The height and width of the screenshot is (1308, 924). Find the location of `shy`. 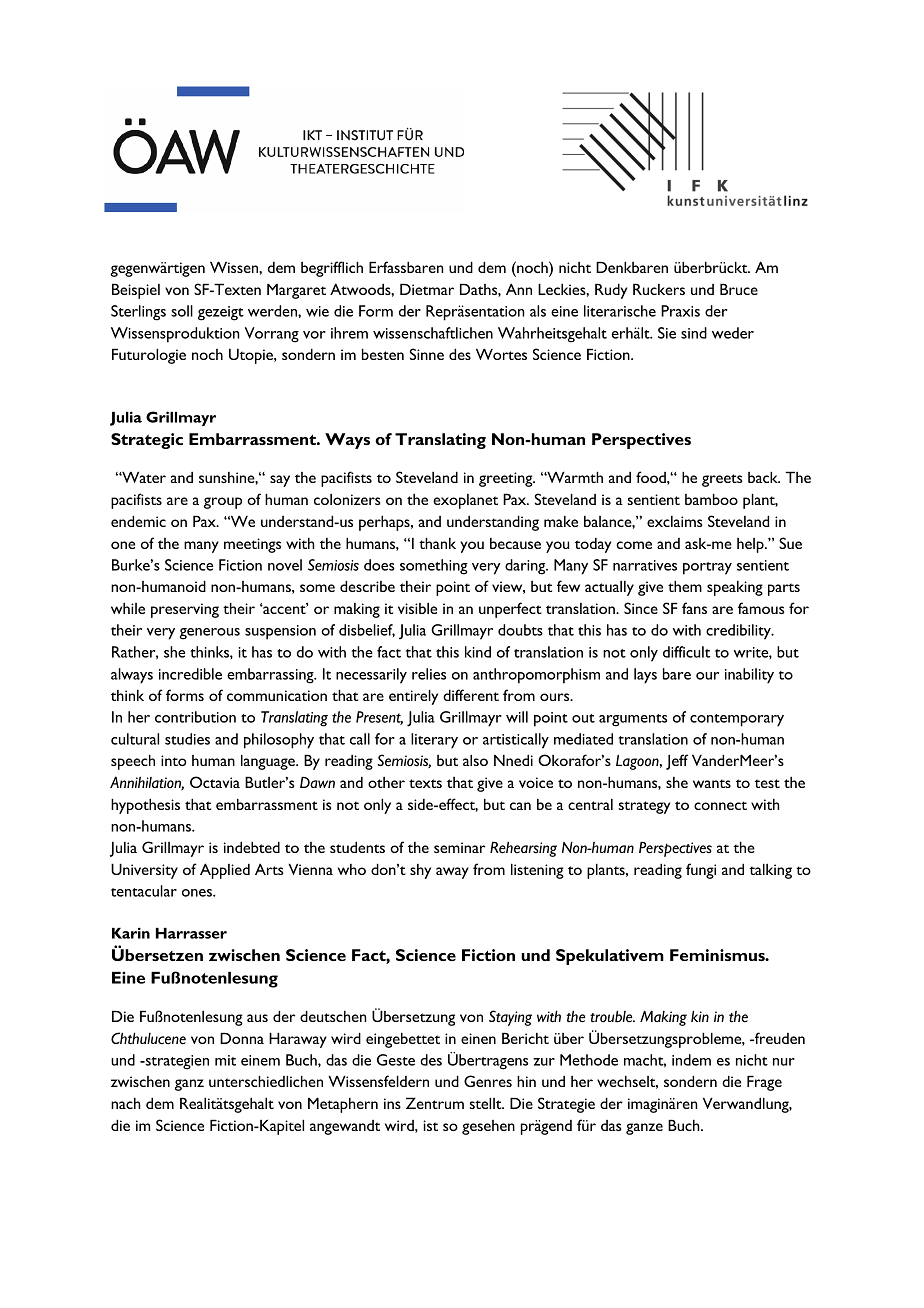

shy is located at coordinates (420, 871).
